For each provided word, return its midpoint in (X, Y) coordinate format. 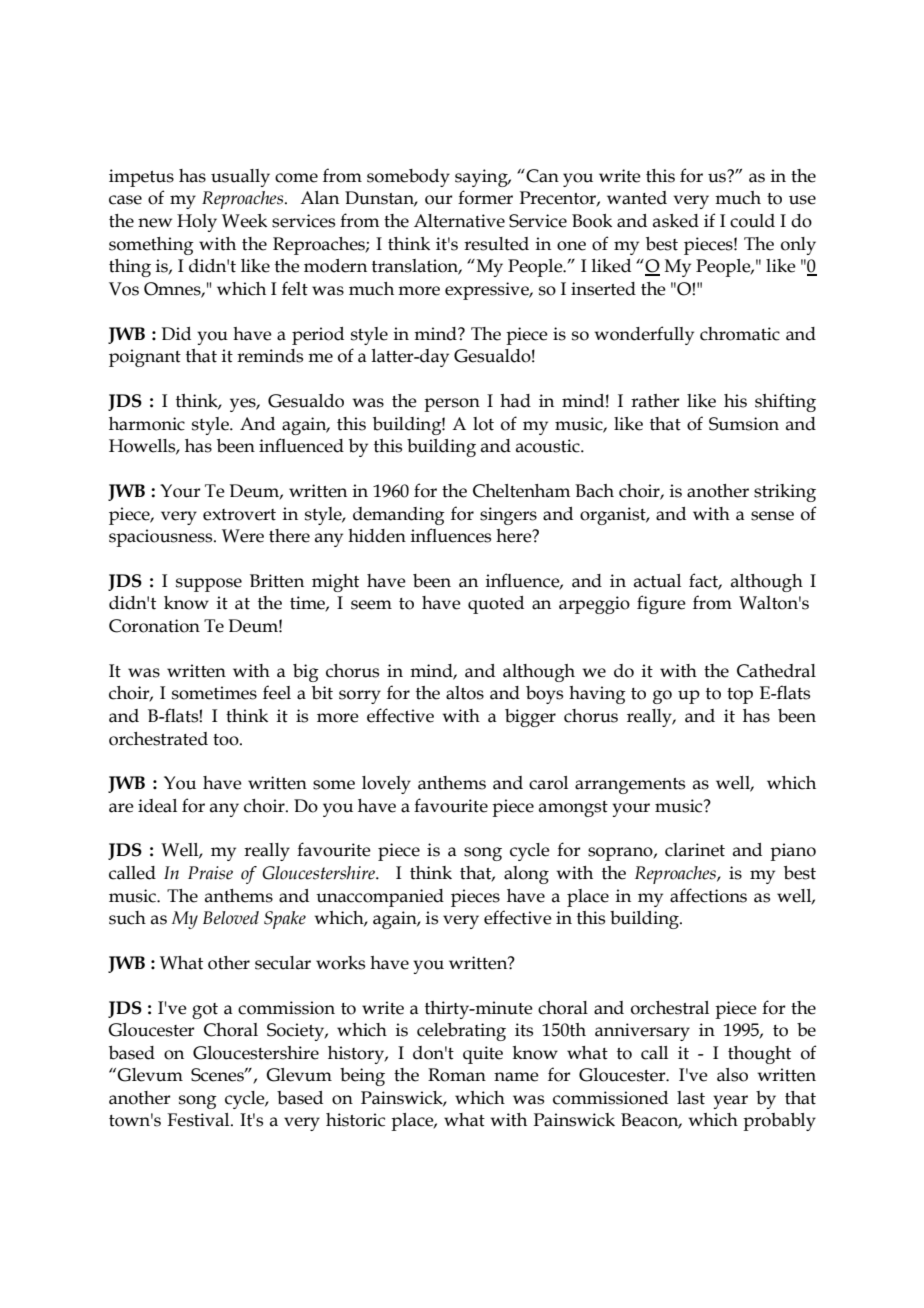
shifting (785, 402)
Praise (210, 873)
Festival (199, 1120)
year (730, 1102)
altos (465, 693)
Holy (197, 223)
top (740, 696)
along (526, 875)
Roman (457, 1075)
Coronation (154, 626)
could (752, 221)
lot (483, 424)
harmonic (147, 424)
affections (708, 895)
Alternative (459, 221)
